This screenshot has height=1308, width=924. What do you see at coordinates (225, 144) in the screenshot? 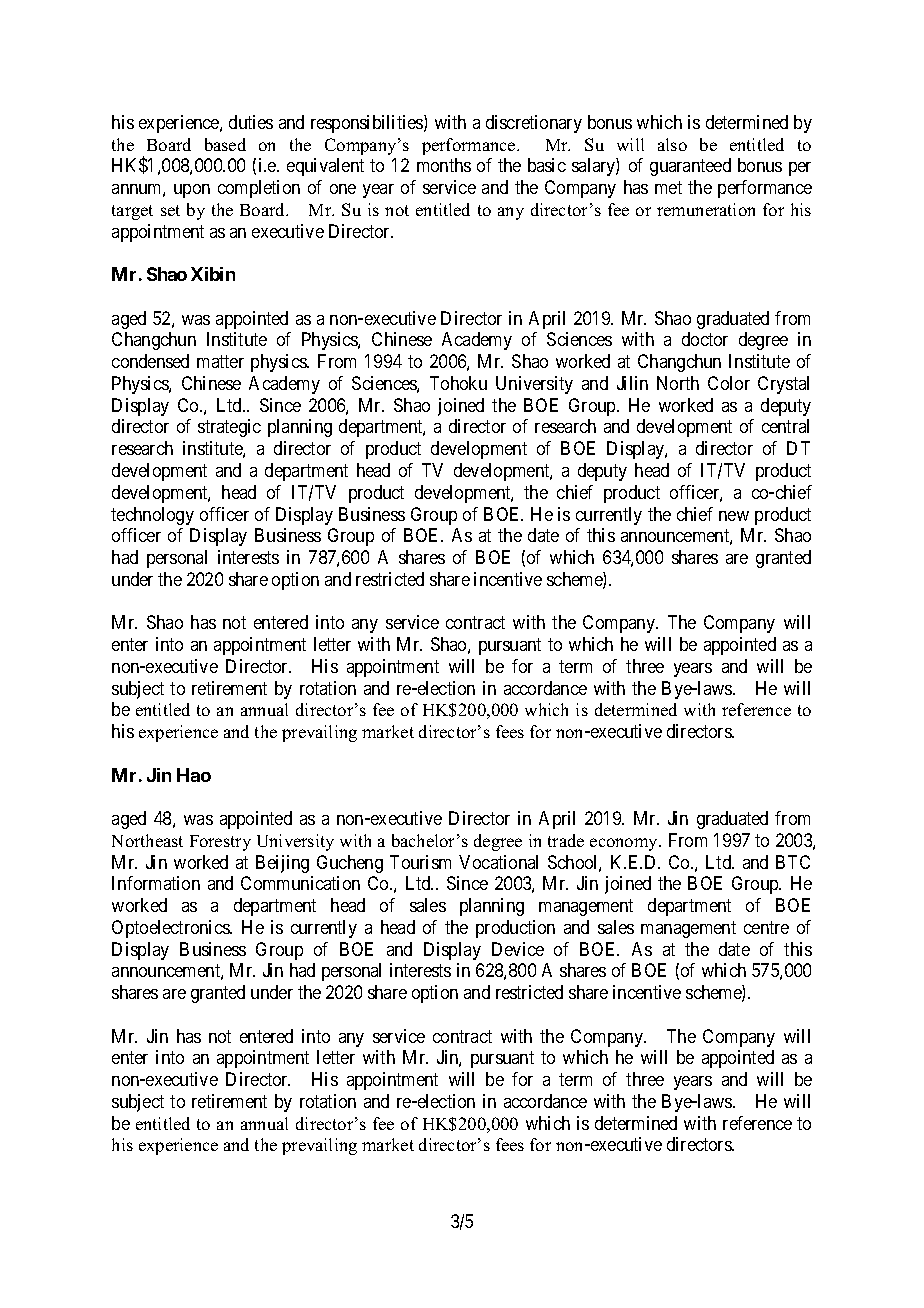
I see `based` at bounding box center [225, 144].
